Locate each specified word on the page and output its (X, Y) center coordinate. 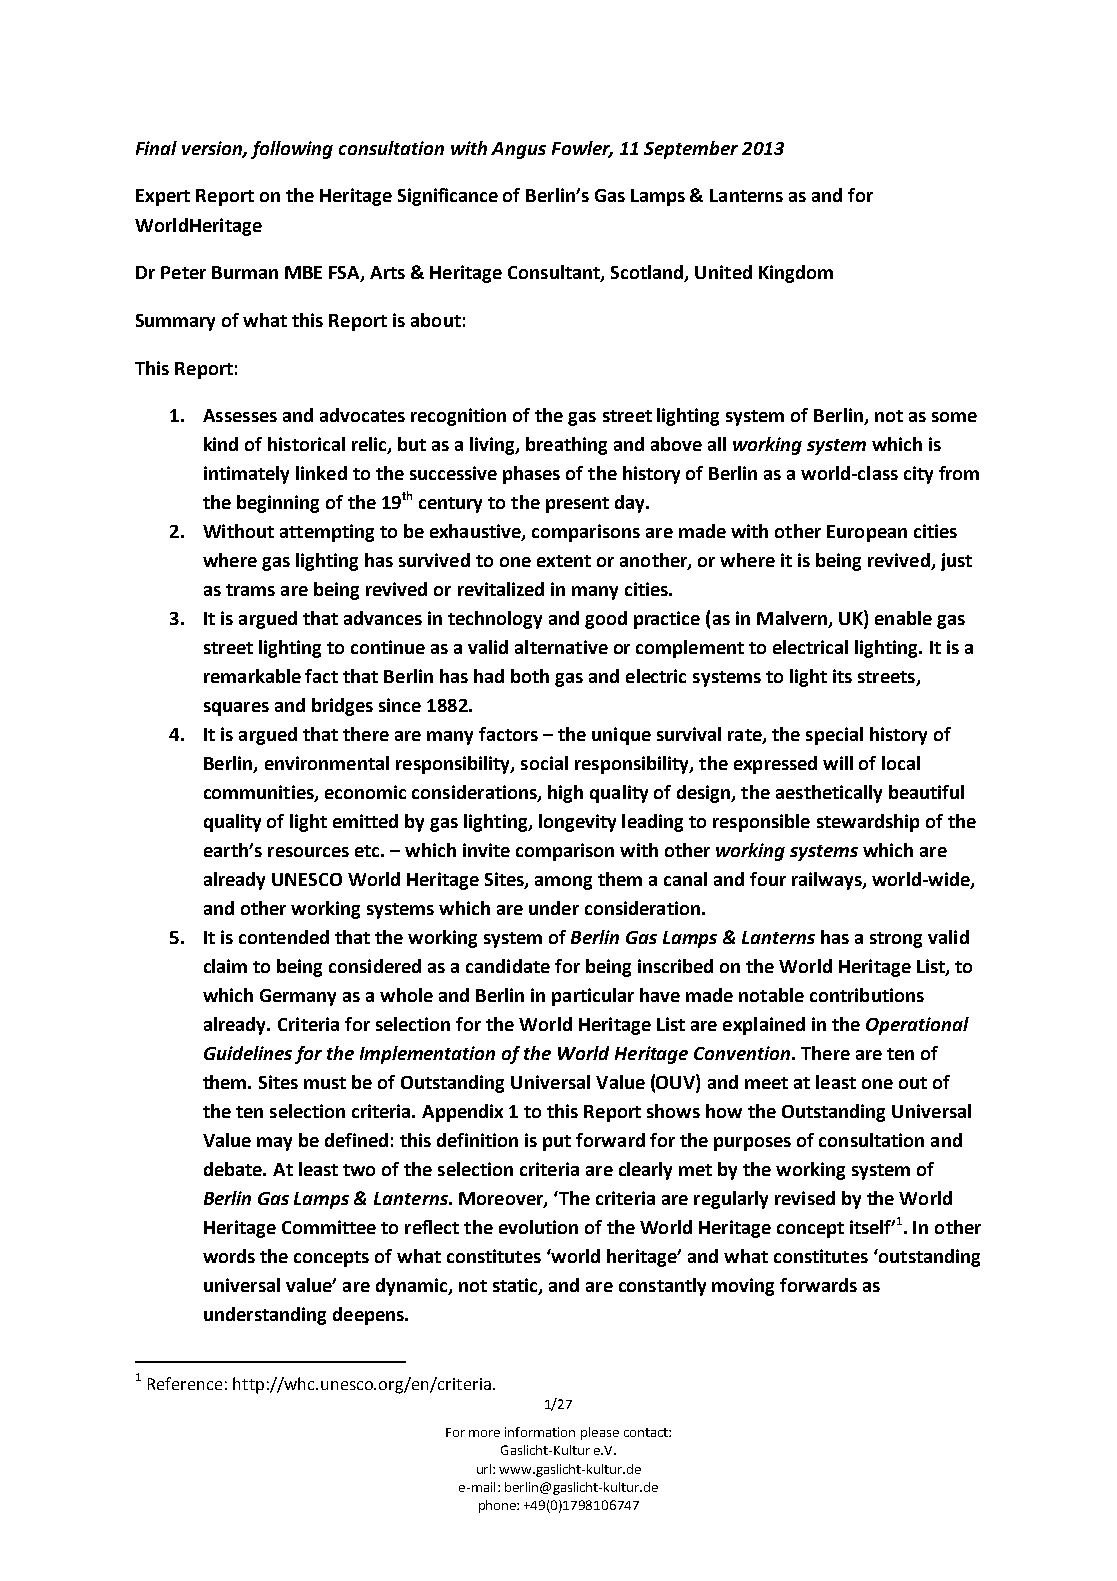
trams (250, 590)
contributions (867, 995)
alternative (561, 647)
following (292, 150)
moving (743, 1287)
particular (593, 997)
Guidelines (248, 1053)
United (723, 272)
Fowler (582, 149)
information (540, 1432)
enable (903, 618)
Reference (185, 1383)
